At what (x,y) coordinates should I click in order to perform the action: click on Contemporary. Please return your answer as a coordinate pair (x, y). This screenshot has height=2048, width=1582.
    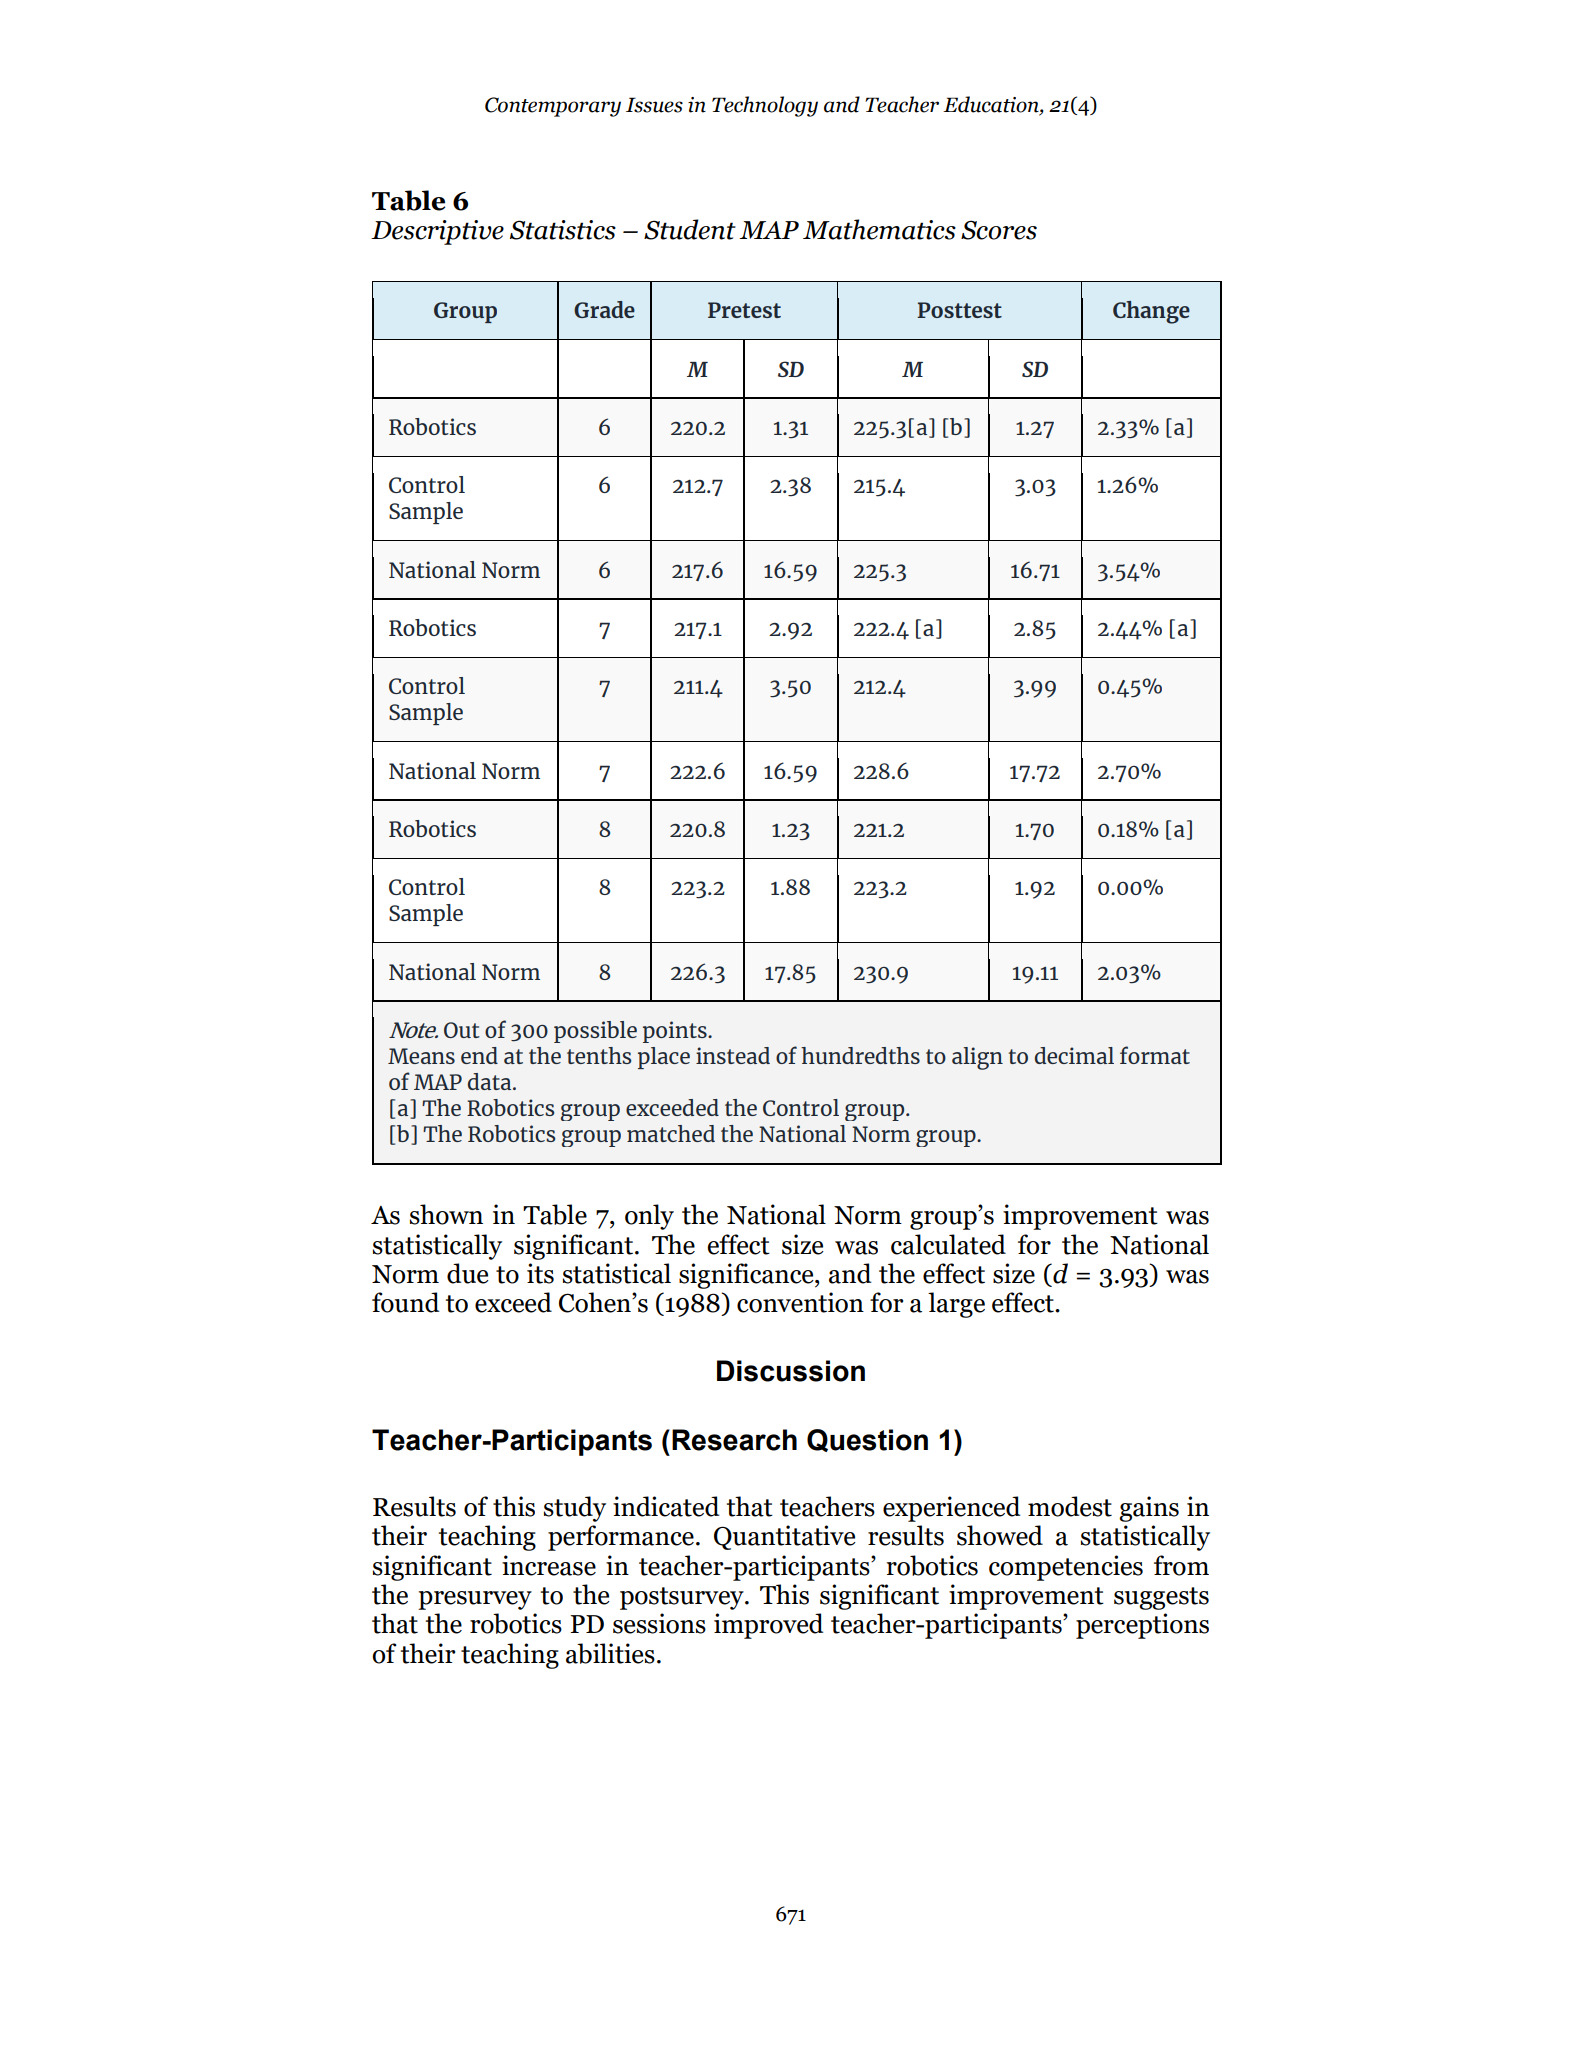
    Looking at the image, I should click on (553, 107).
